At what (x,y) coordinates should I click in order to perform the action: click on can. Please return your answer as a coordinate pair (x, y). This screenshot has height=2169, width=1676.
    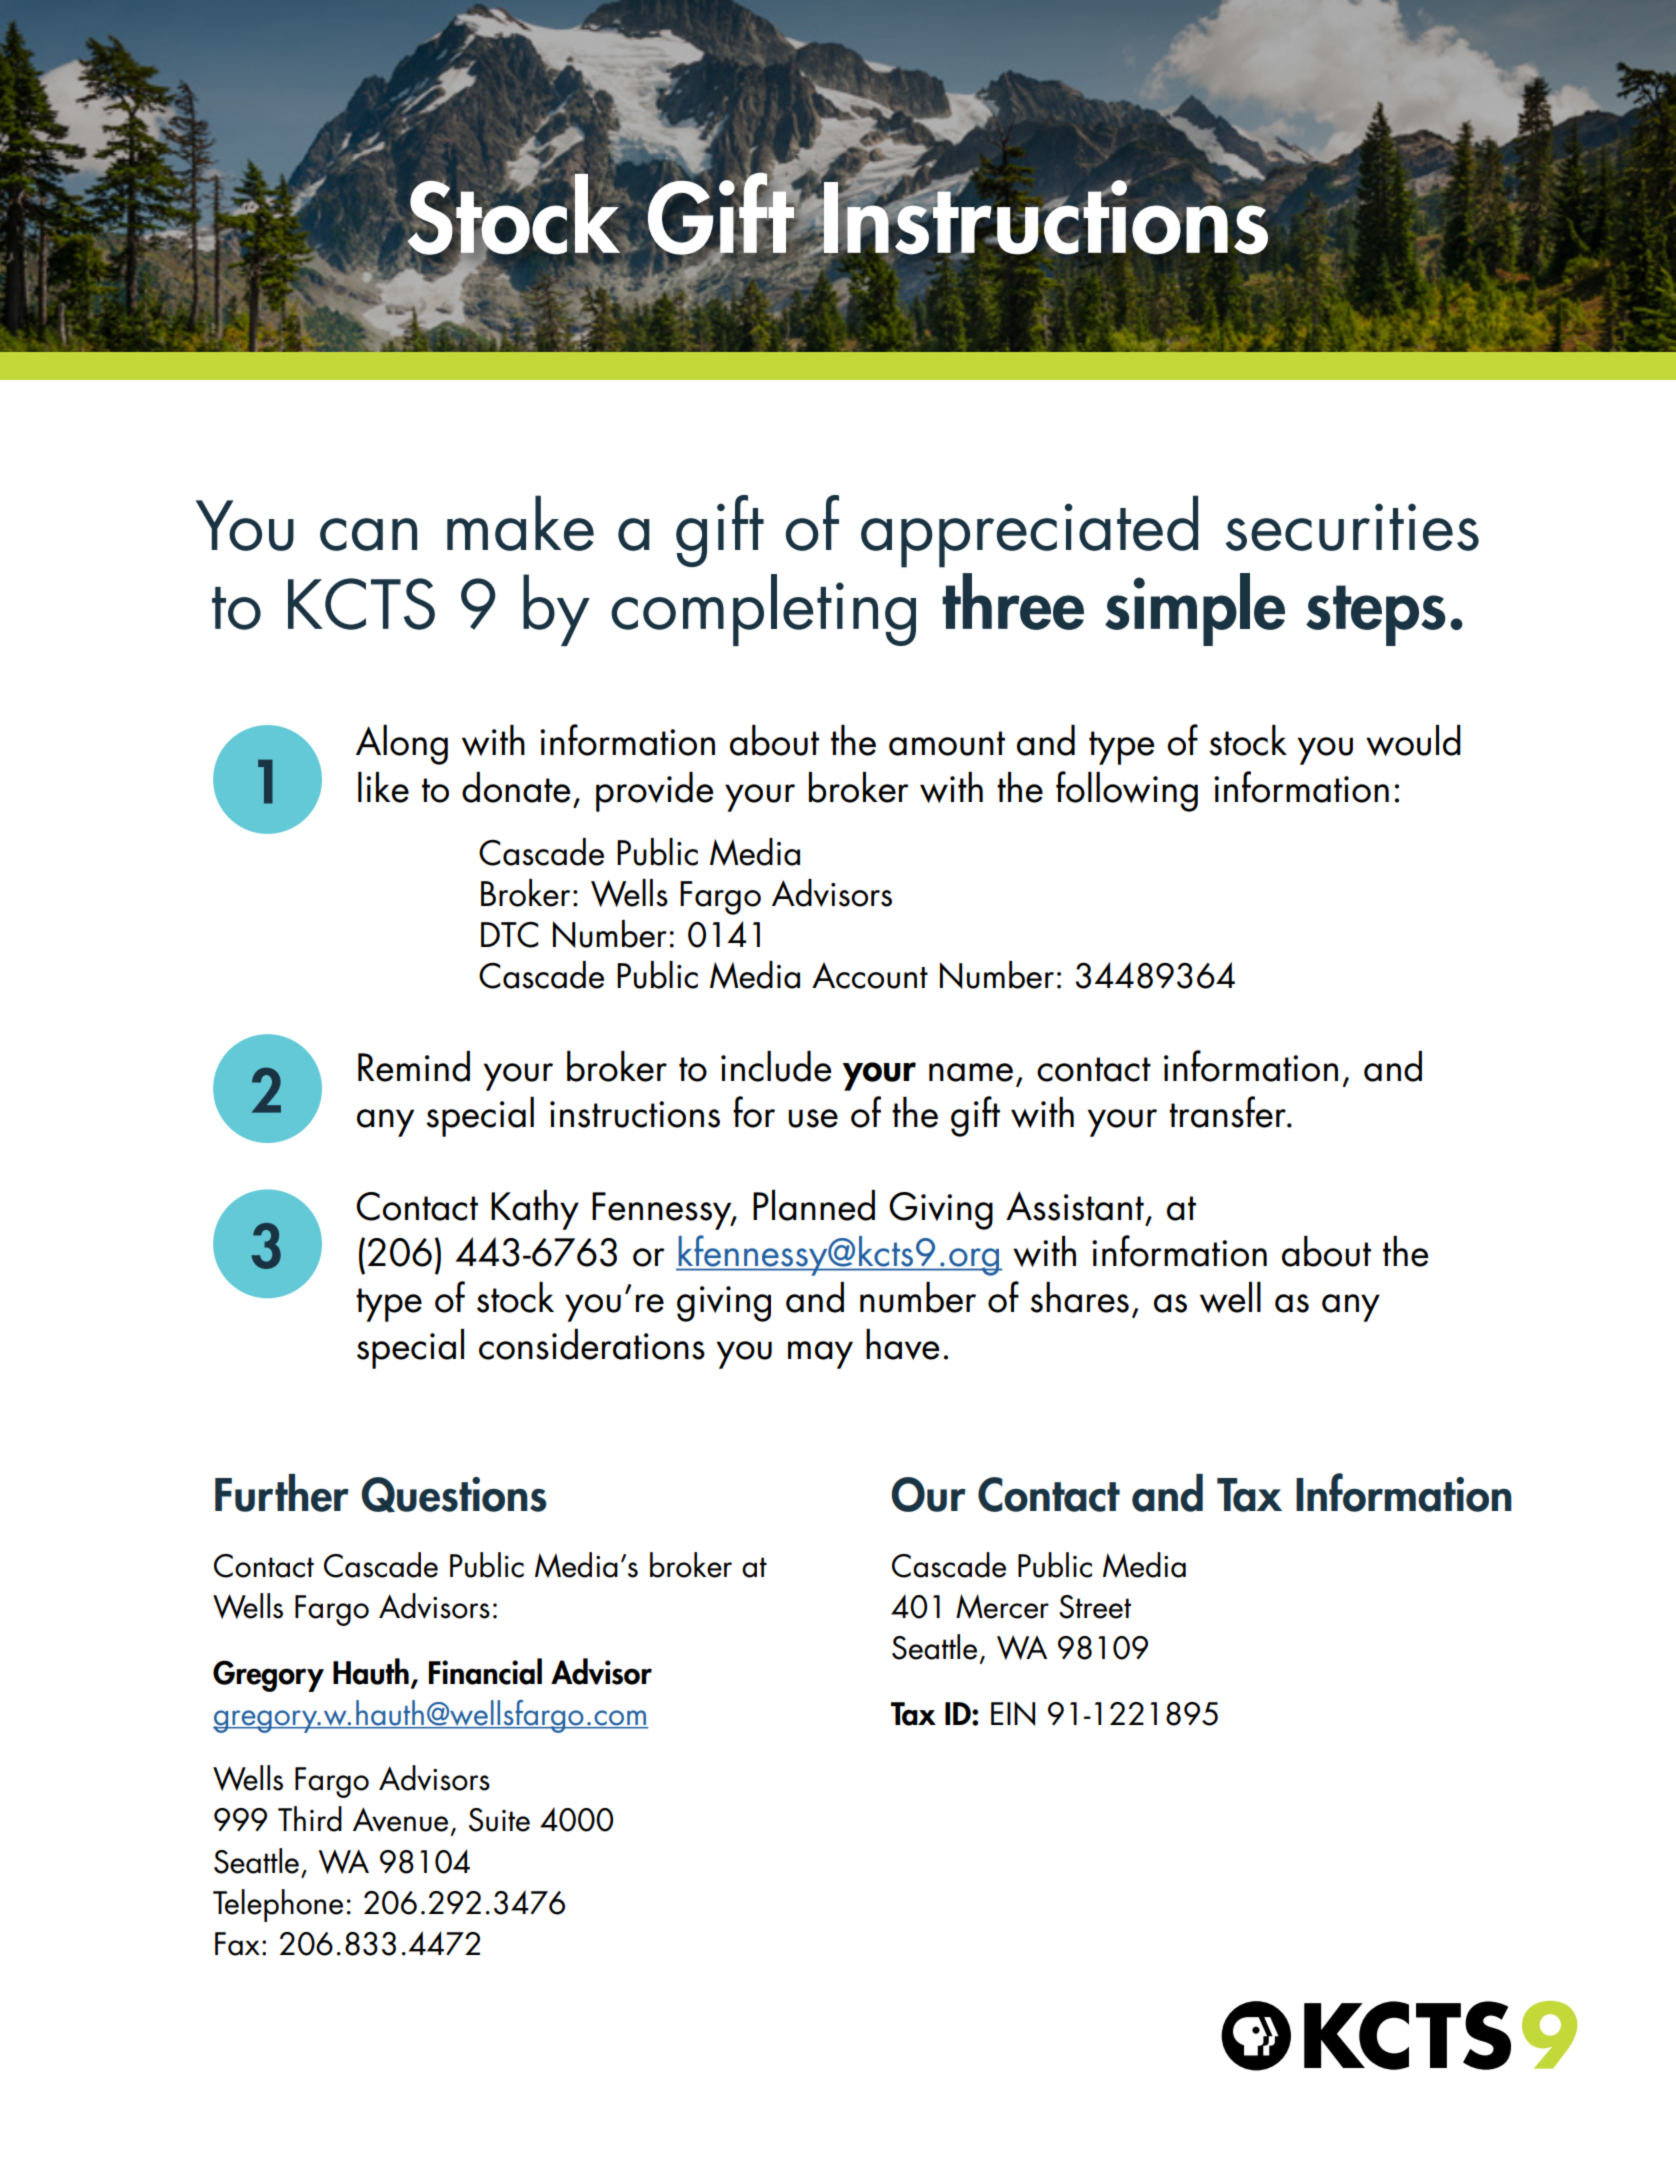
    Looking at the image, I should click on (368, 534).
